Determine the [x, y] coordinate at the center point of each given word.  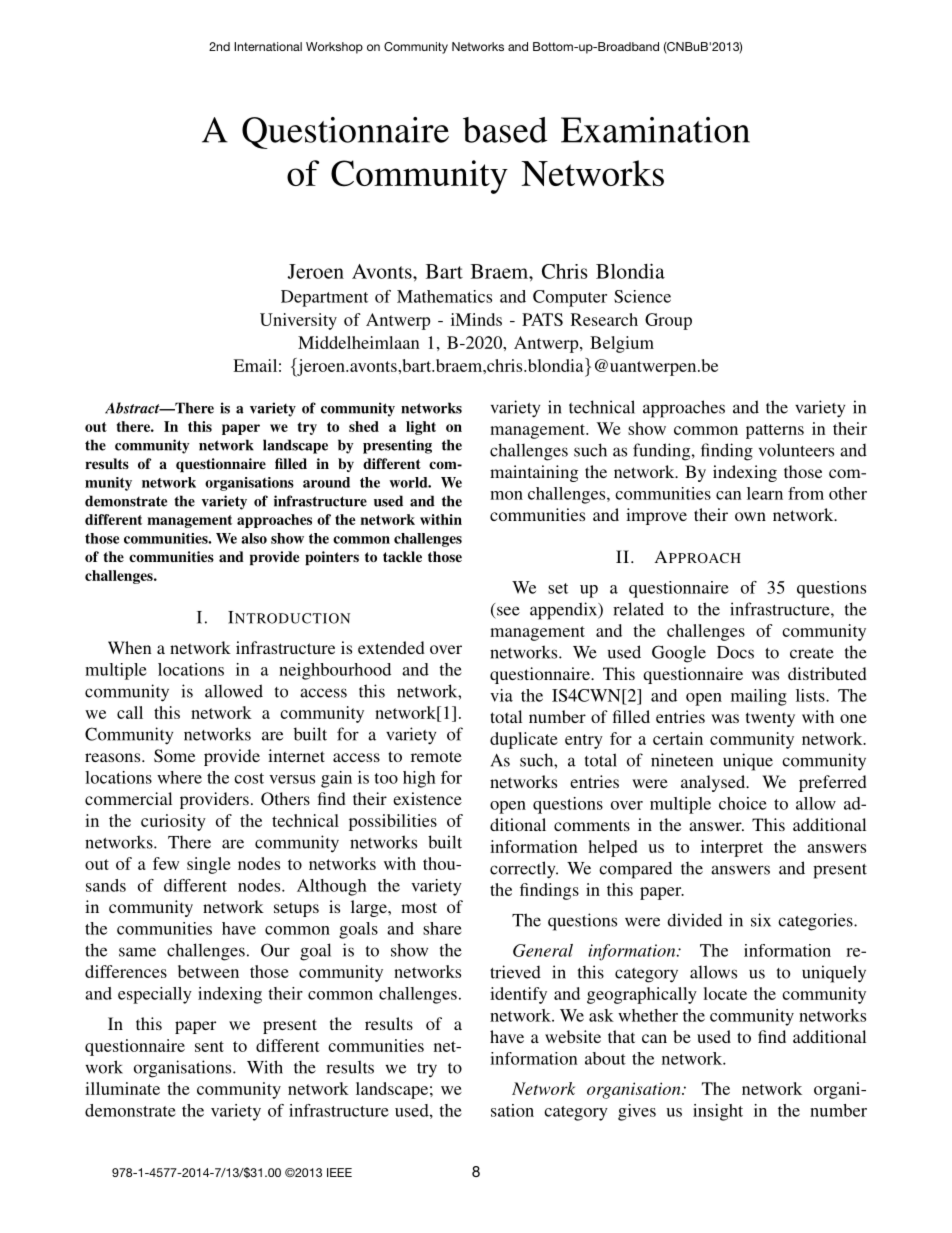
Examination [655, 130]
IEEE [339, 1172]
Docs [735, 652]
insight [718, 1112]
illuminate [122, 1088]
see [508, 611]
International [268, 46]
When [129, 647]
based [505, 130]
